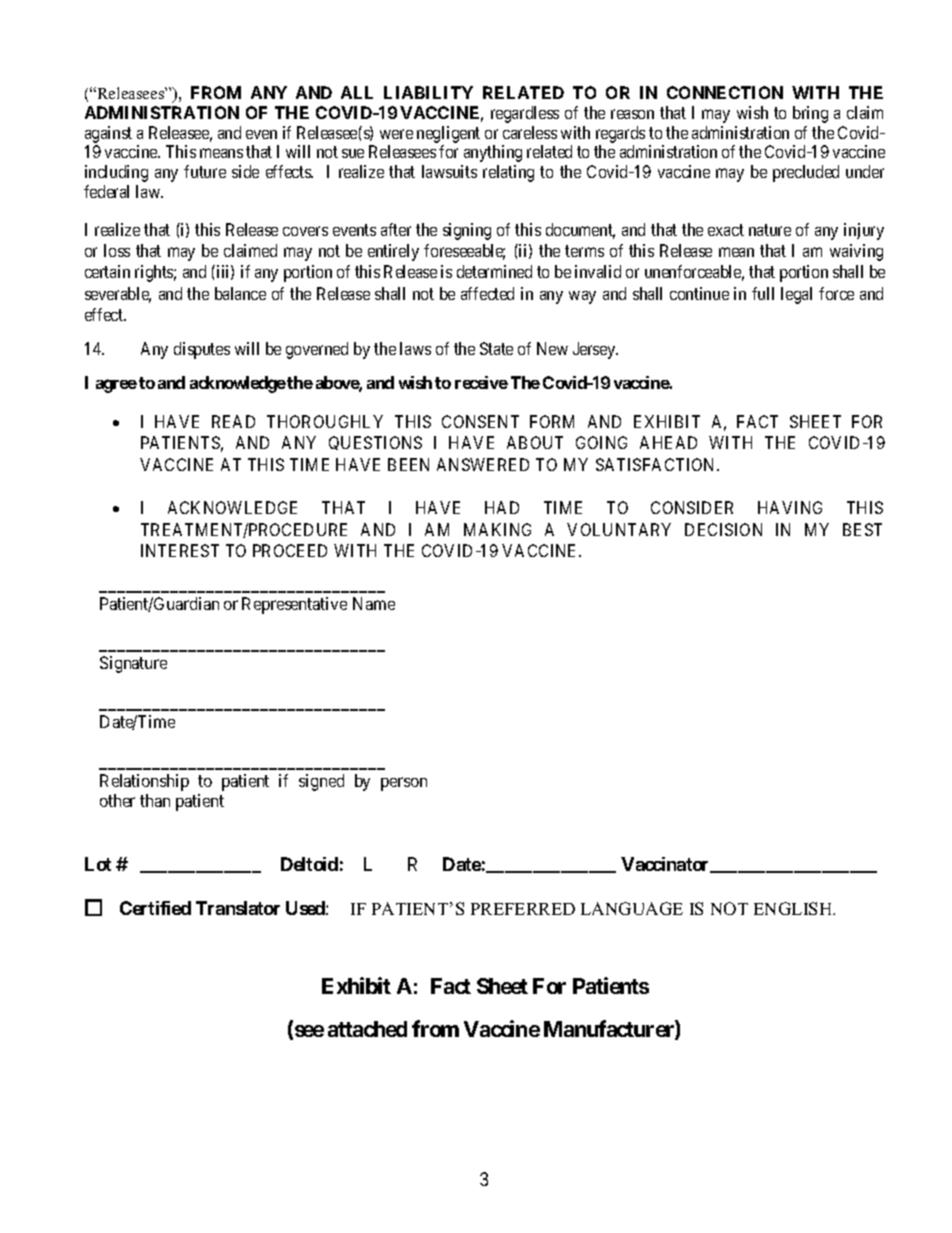 The image size is (952, 1233). I want to click on INTEREST, so click(180, 550).
